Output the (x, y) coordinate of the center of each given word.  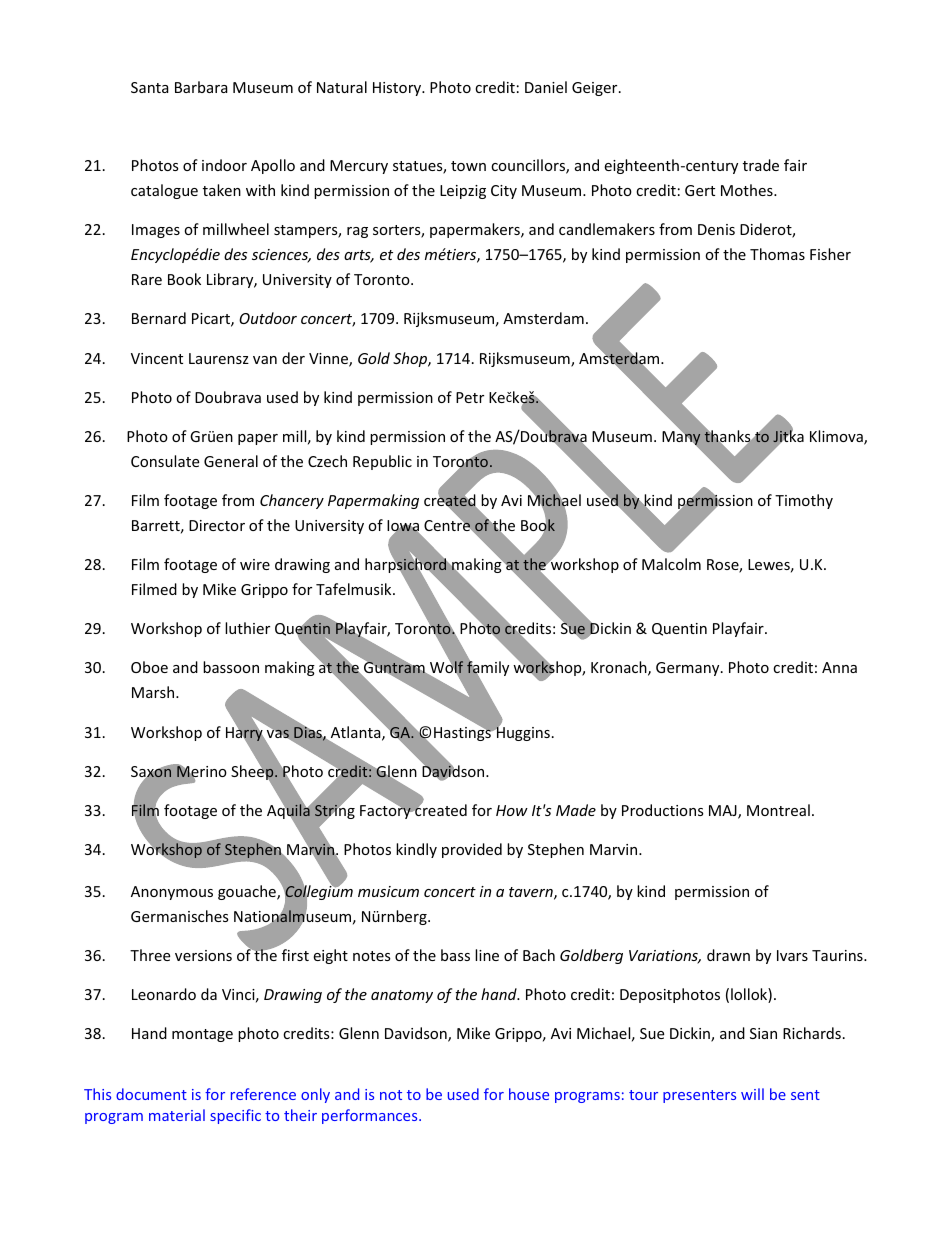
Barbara (201, 87)
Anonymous (172, 893)
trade (761, 165)
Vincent (157, 358)
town (468, 166)
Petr (470, 397)
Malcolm (671, 564)
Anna (839, 667)
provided (472, 850)
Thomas (777, 254)
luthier (247, 628)
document (151, 1094)
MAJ (724, 812)
